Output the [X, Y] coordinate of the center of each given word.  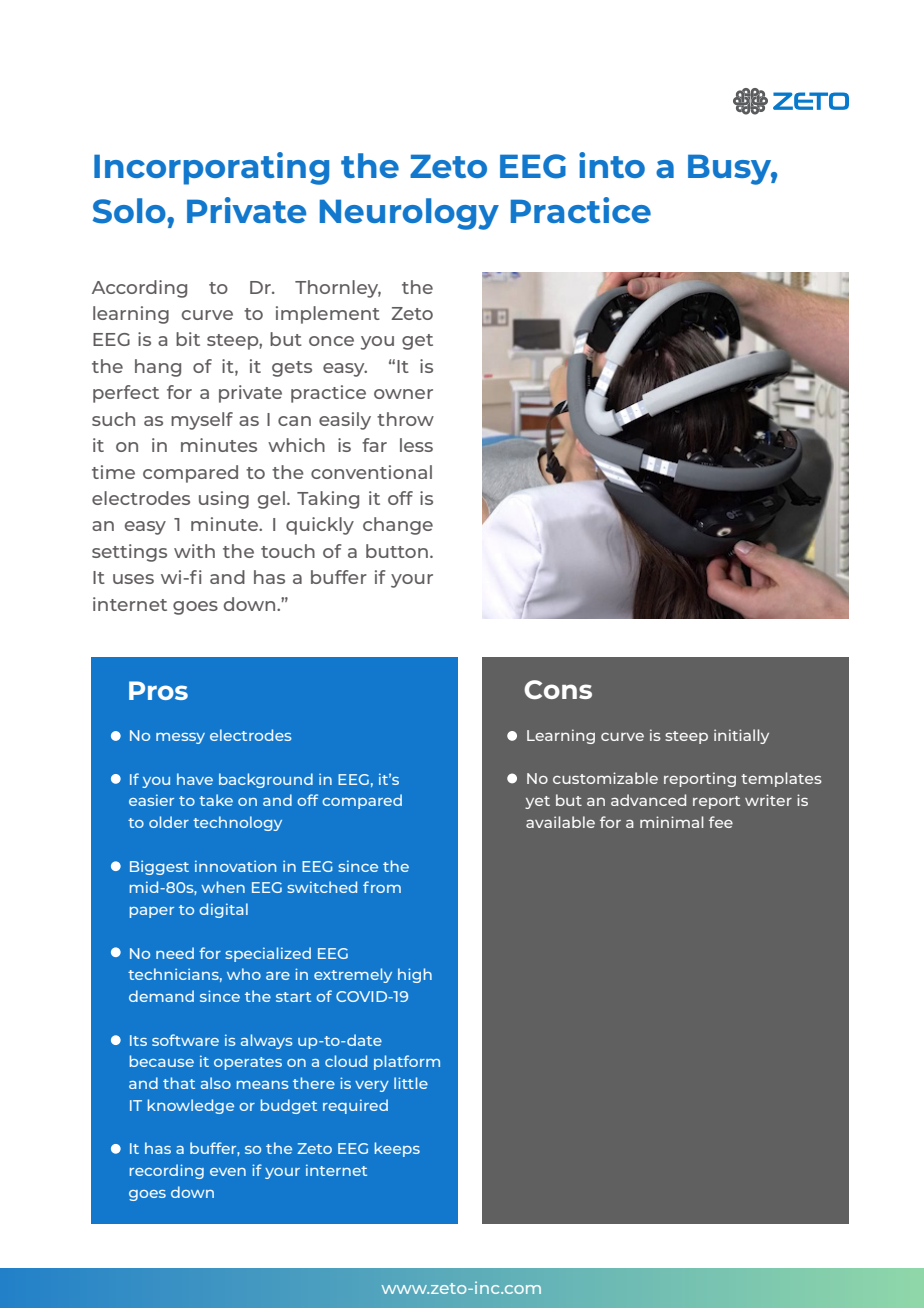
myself [202, 421]
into [612, 165]
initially [741, 736]
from [382, 887]
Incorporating [211, 168]
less [416, 445]
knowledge [191, 1106]
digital [223, 910]
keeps [397, 1149]
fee [721, 822]
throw [405, 419]
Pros [158, 690]
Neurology [409, 214]
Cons [558, 690]
